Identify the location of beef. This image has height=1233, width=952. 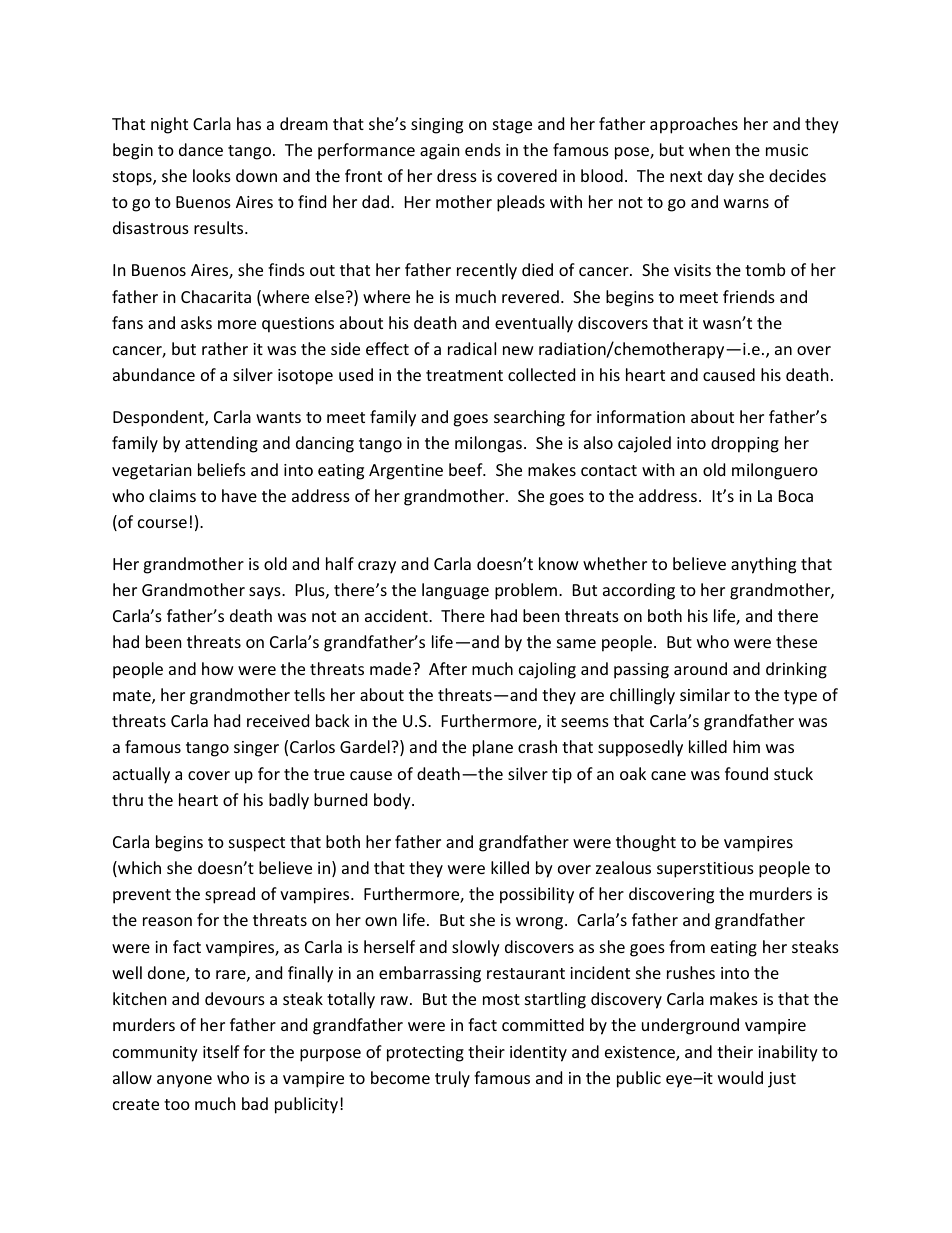
(467, 469).
